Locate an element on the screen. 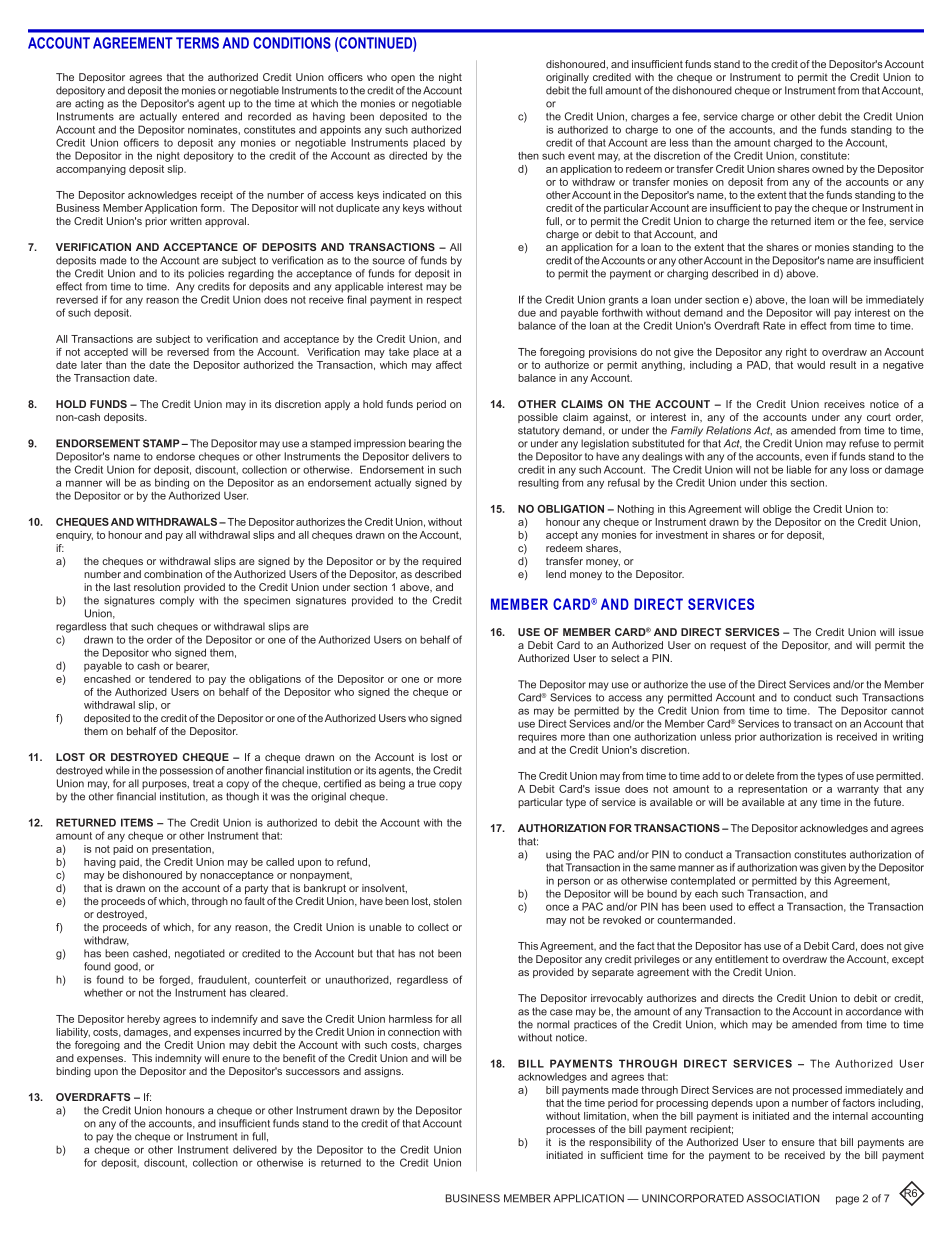 This screenshot has width=952, height=1233. processes is located at coordinates (570, 1131).
